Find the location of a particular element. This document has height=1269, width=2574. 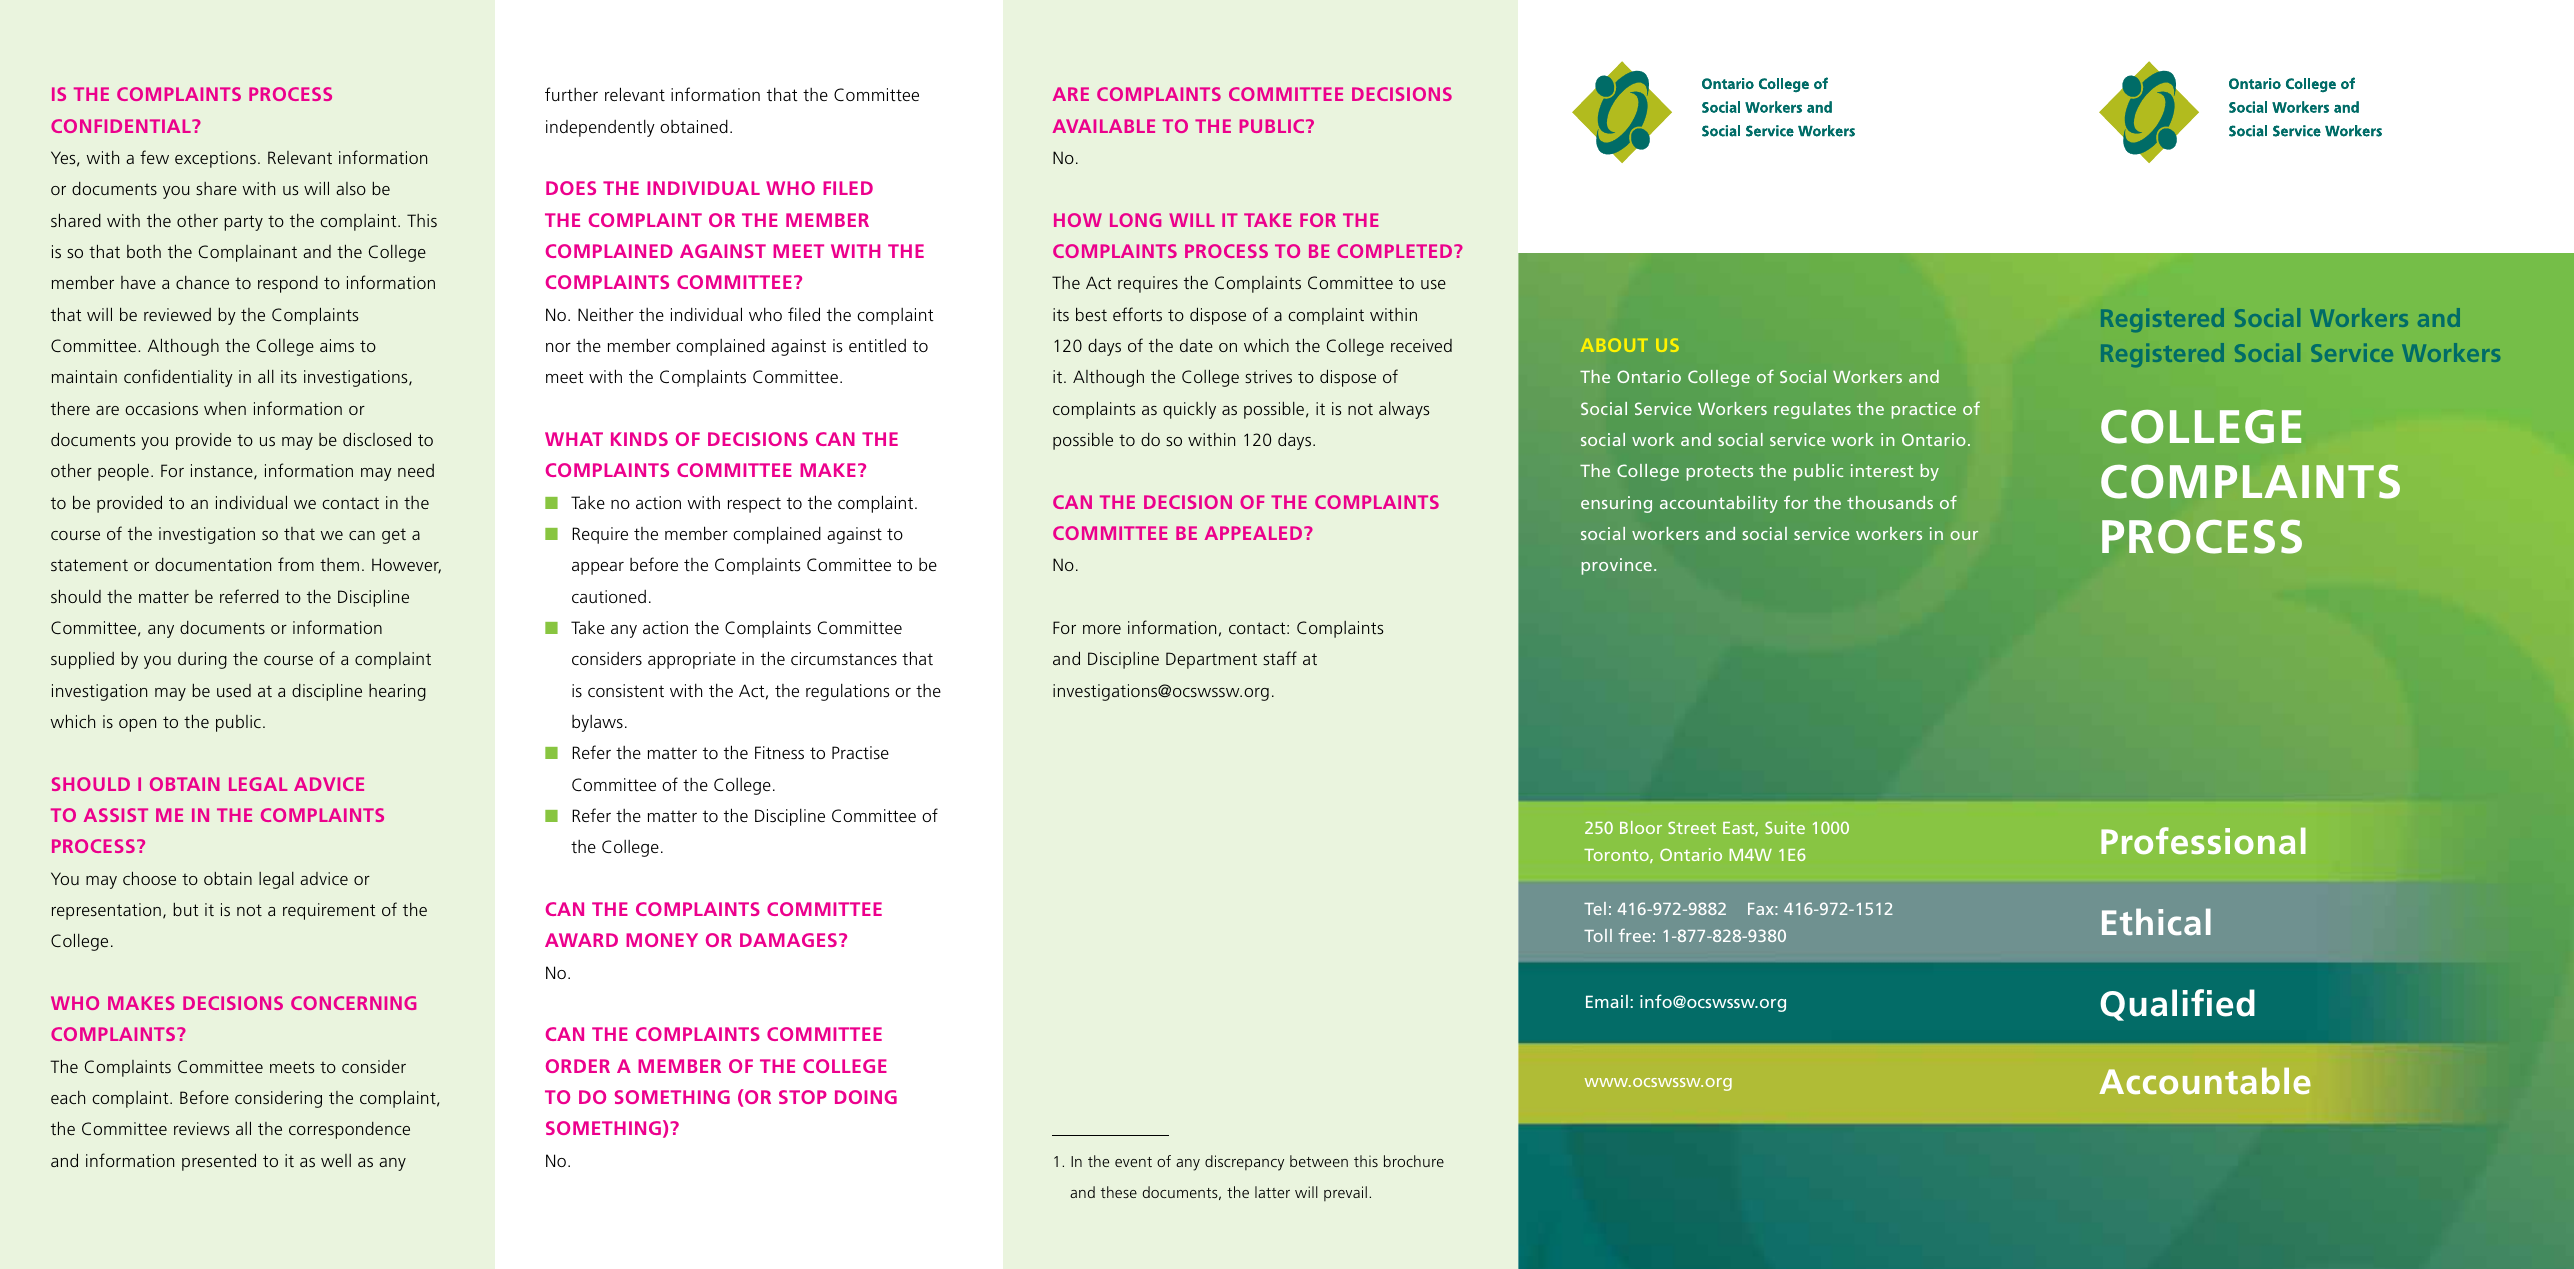

COMPLETED is located at coordinates (1396, 251).
